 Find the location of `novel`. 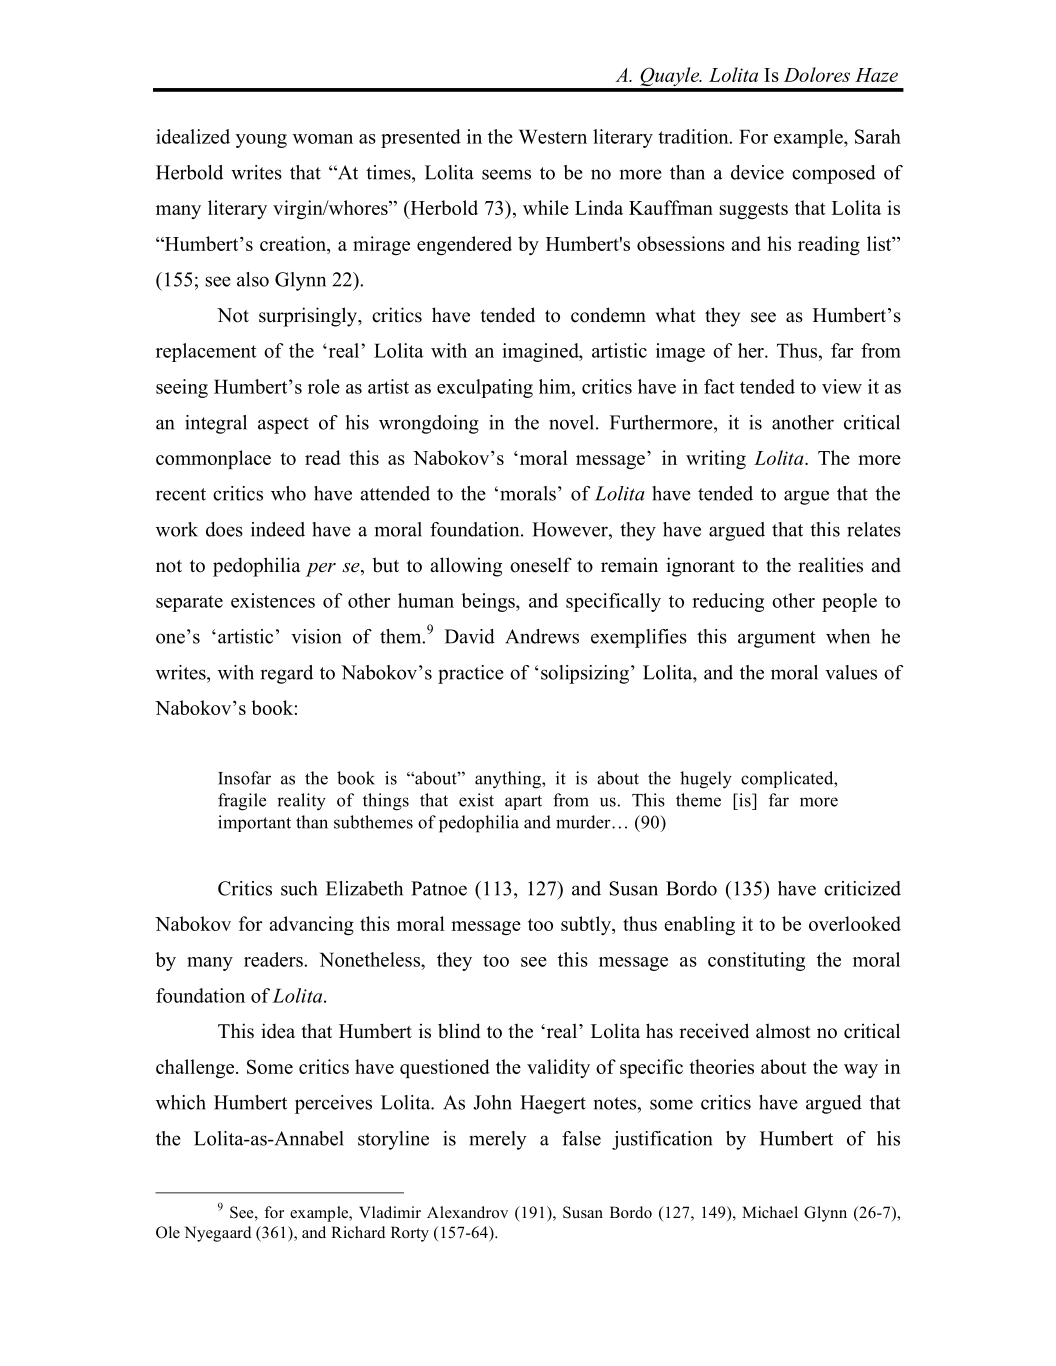

novel is located at coordinates (571, 422).
